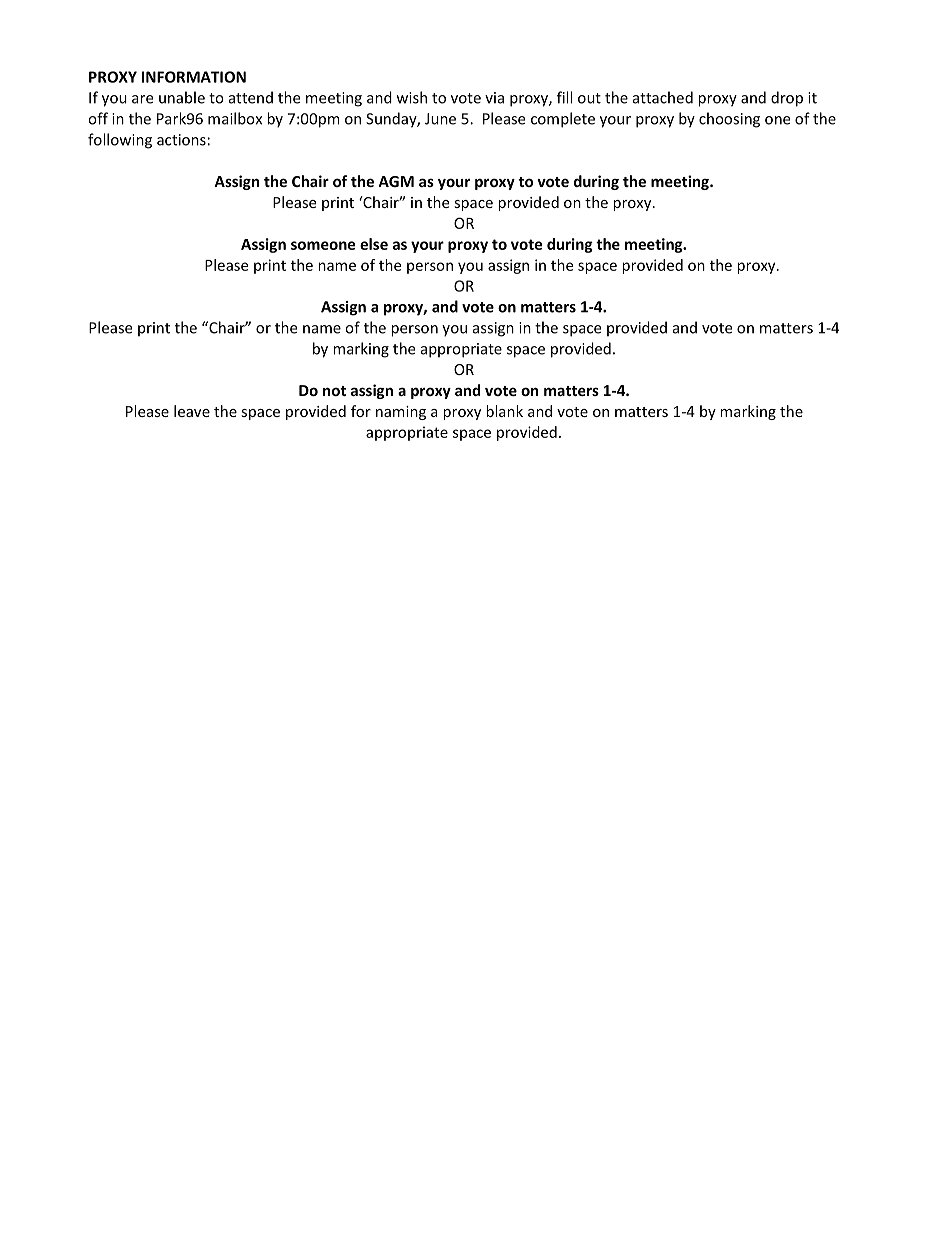 Image resolution: width=952 pixels, height=1233 pixels. Describe the element at coordinates (412, 97) in the screenshot. I see `wish` at that location.
